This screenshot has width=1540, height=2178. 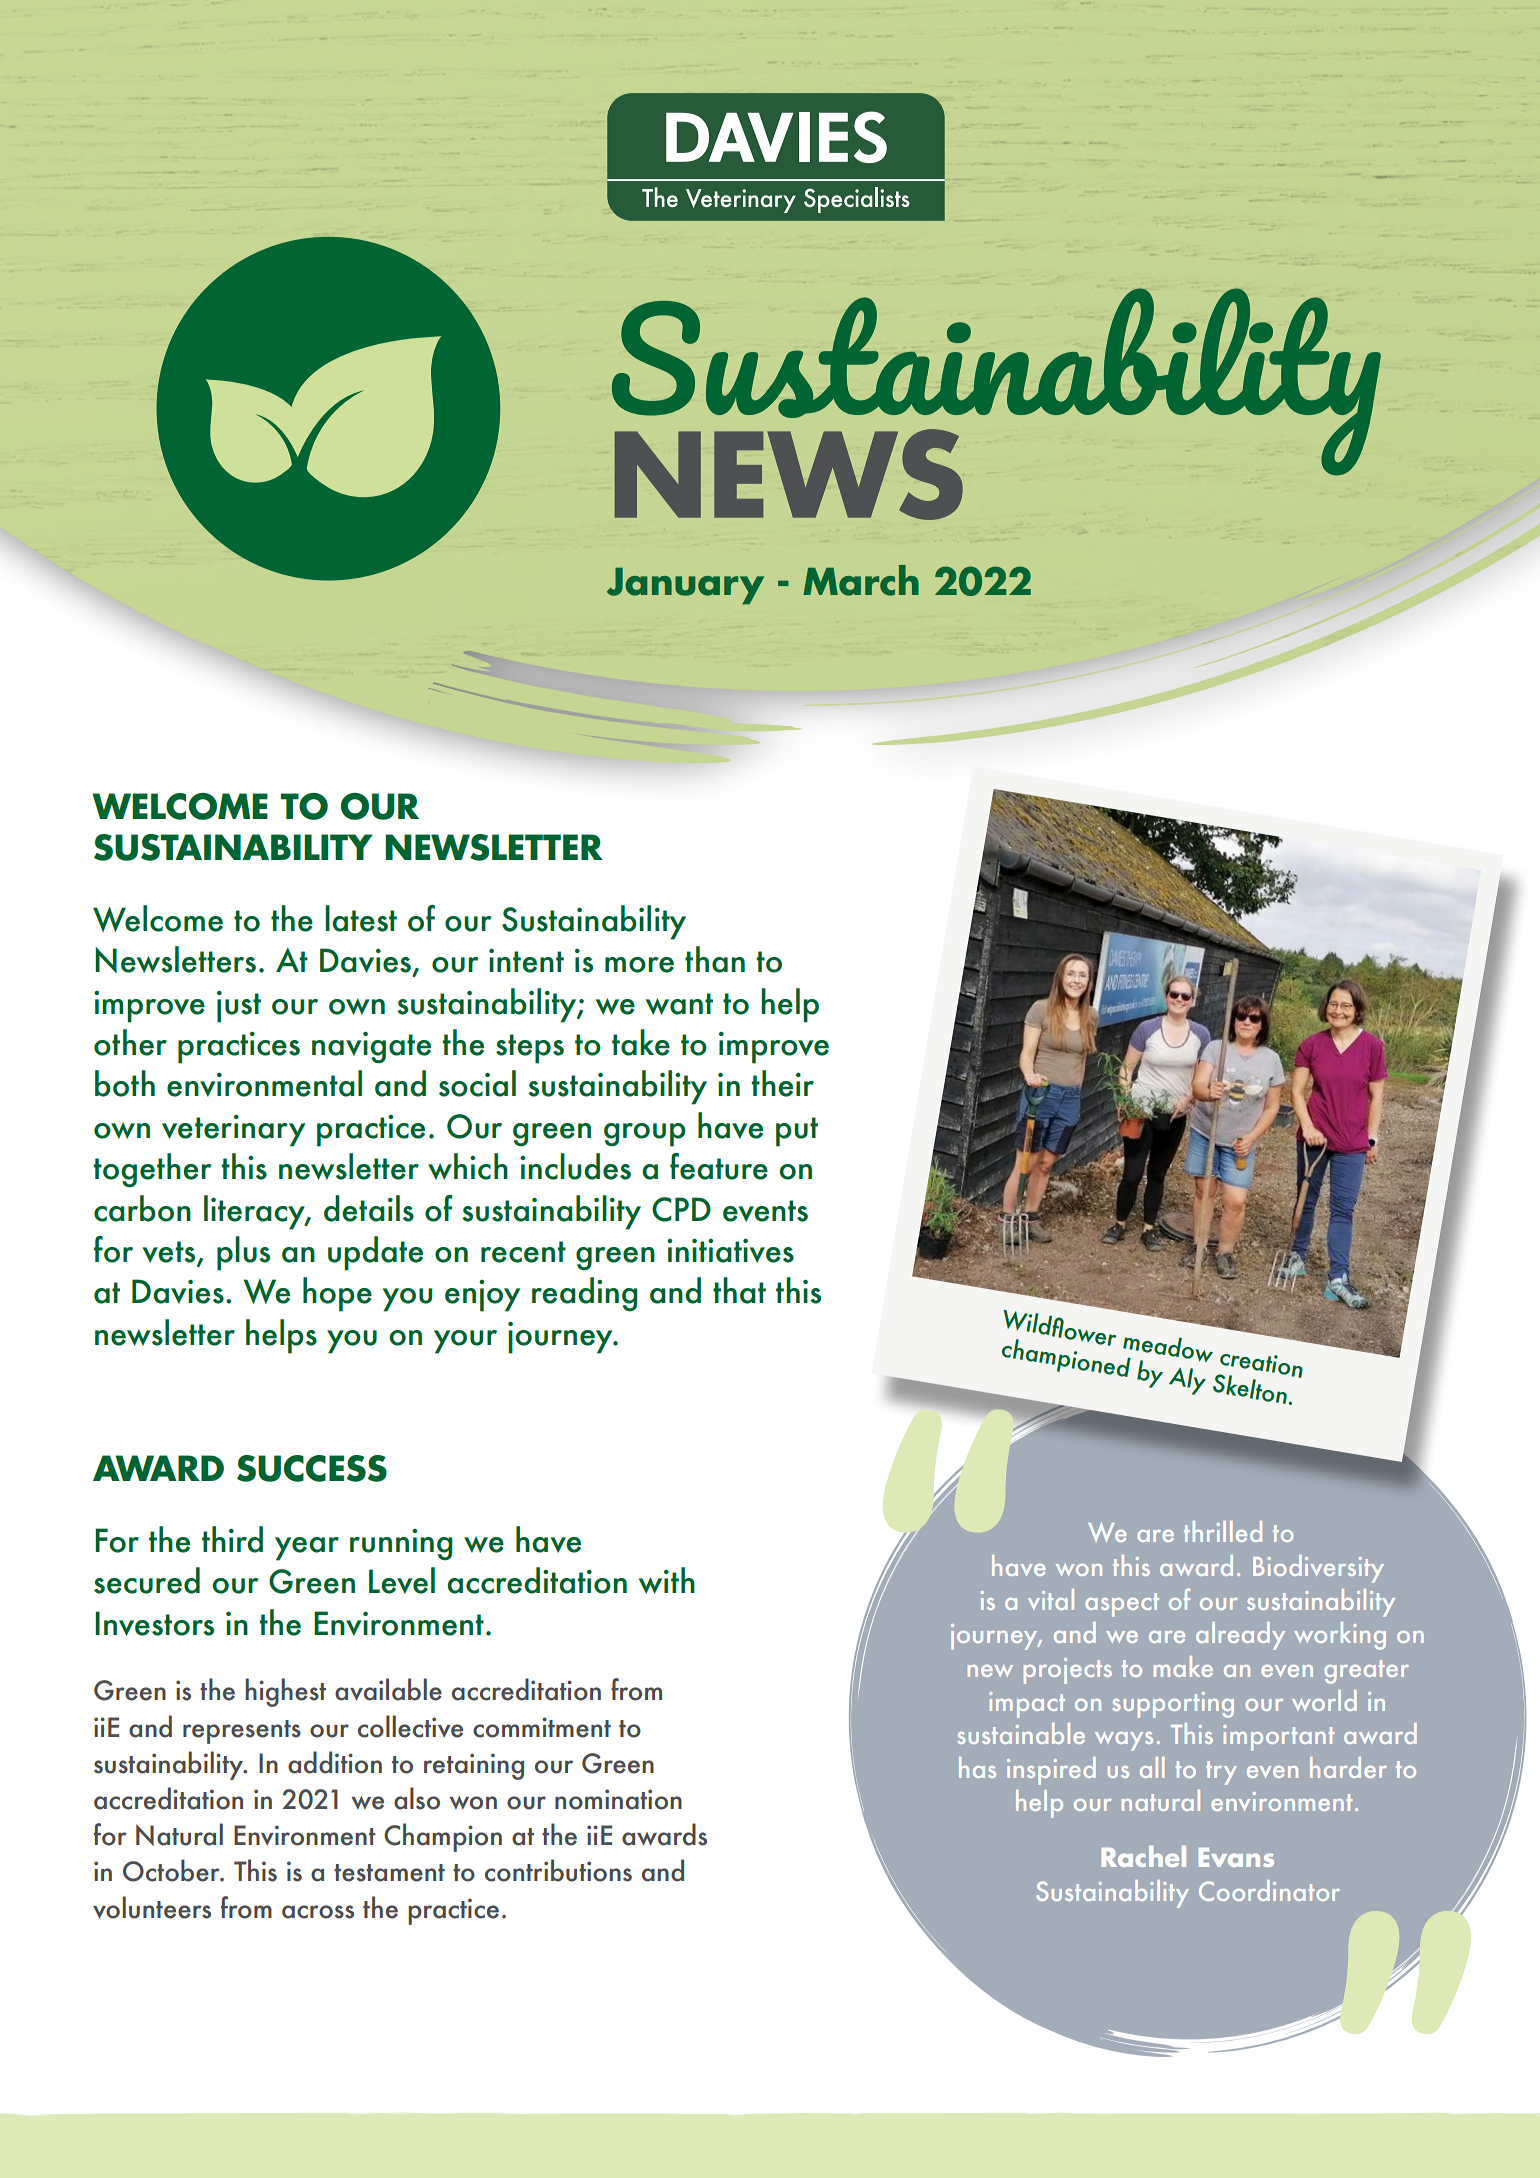 I want to click on nomination, so click(x=618, y=1799).
